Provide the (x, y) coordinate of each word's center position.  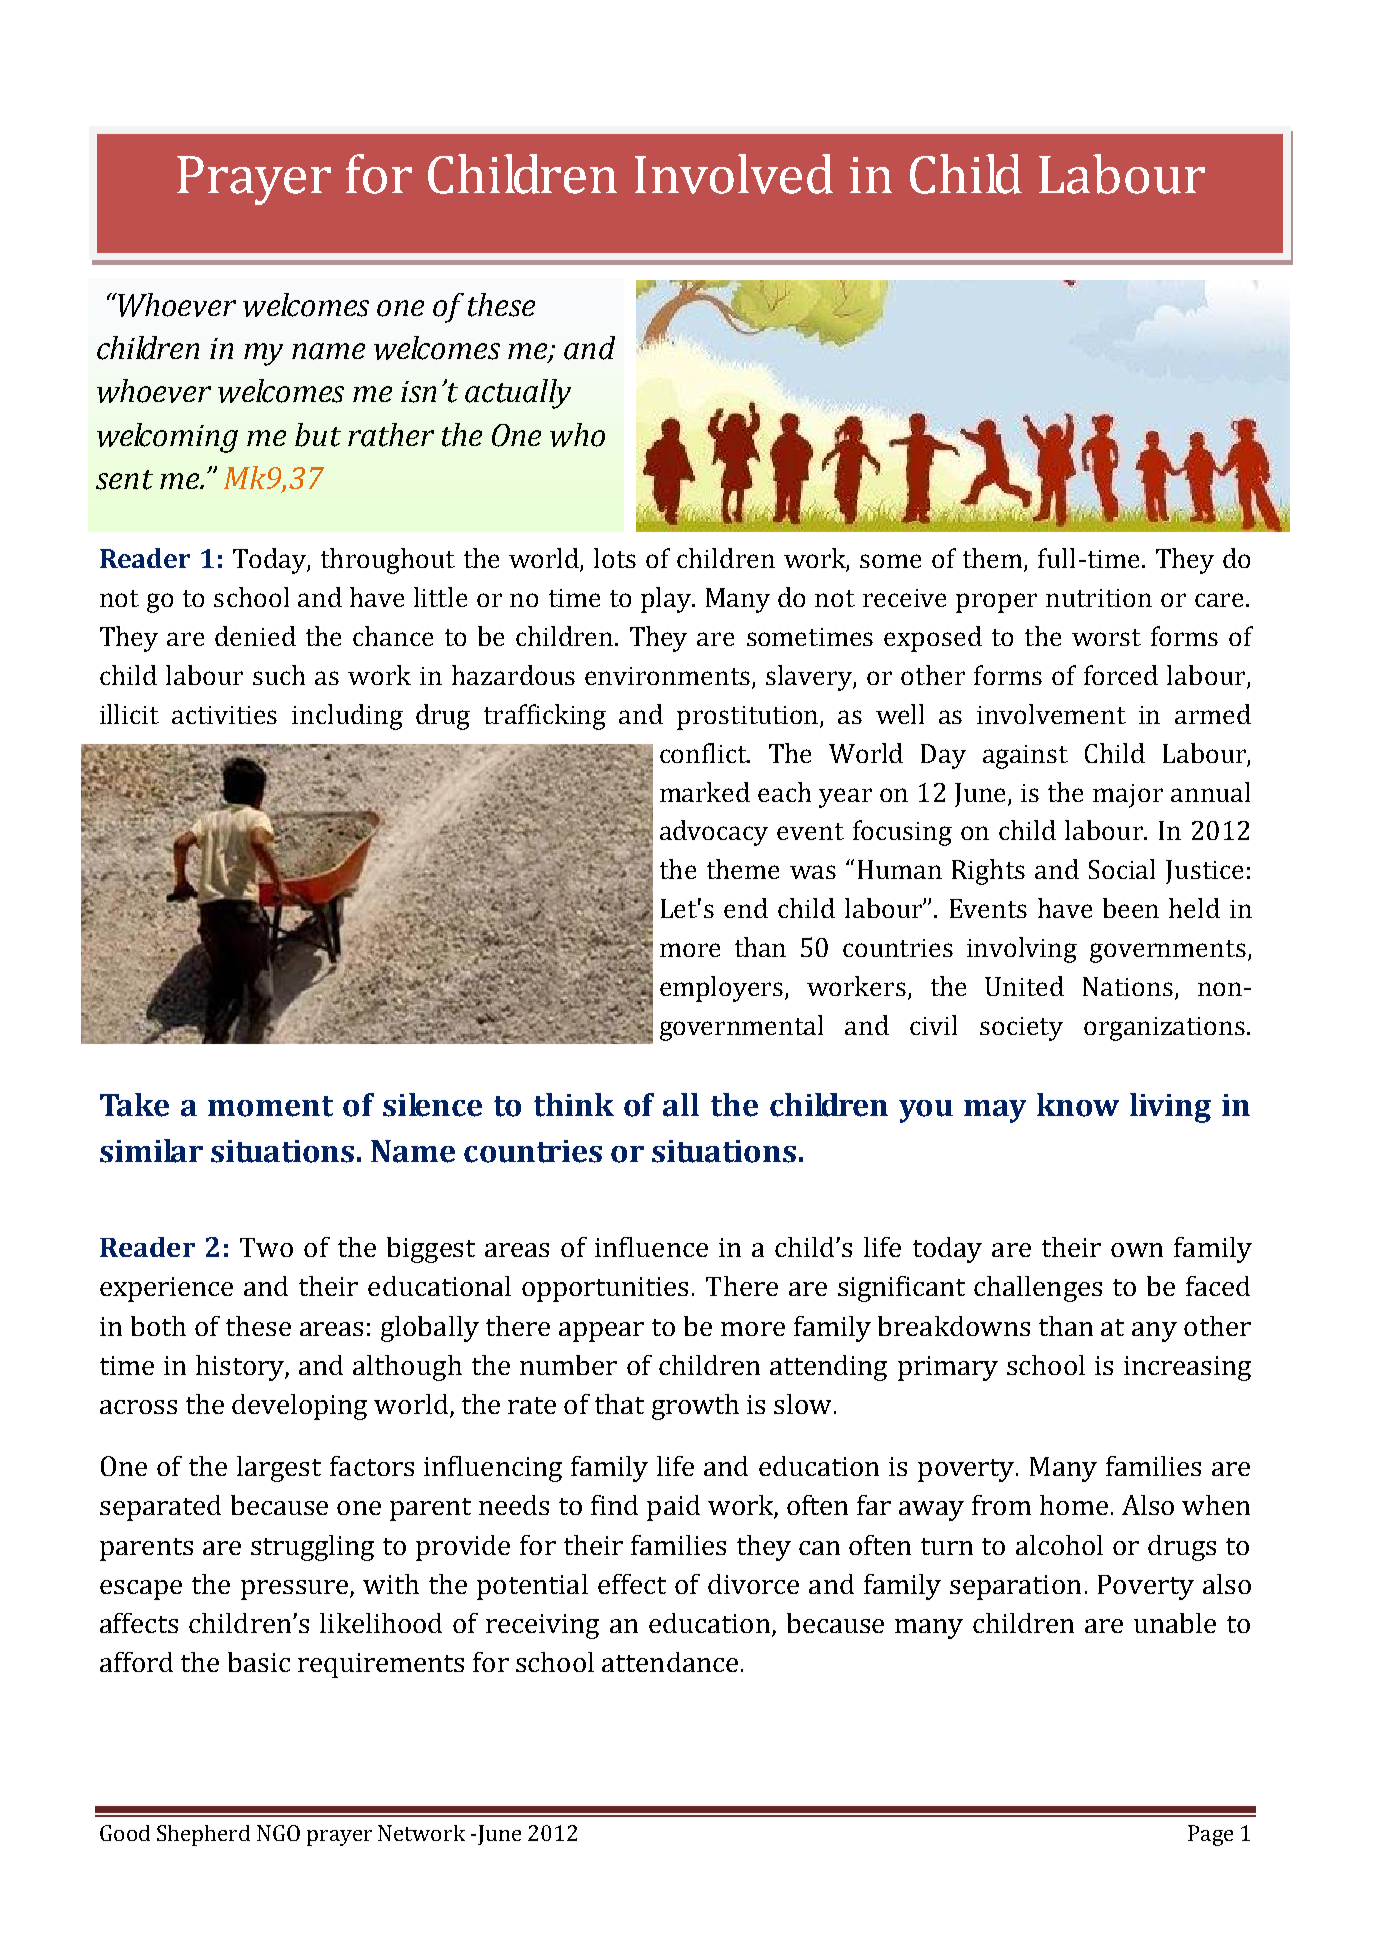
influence (651, 1247)
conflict (705, 753)
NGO (278, 1833)
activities (224, 715)
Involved (734, 174)
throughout (388, 561)
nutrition (1099, 598)
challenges (1038, 1289)
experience (166, 1289)
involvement (1051, 714)
